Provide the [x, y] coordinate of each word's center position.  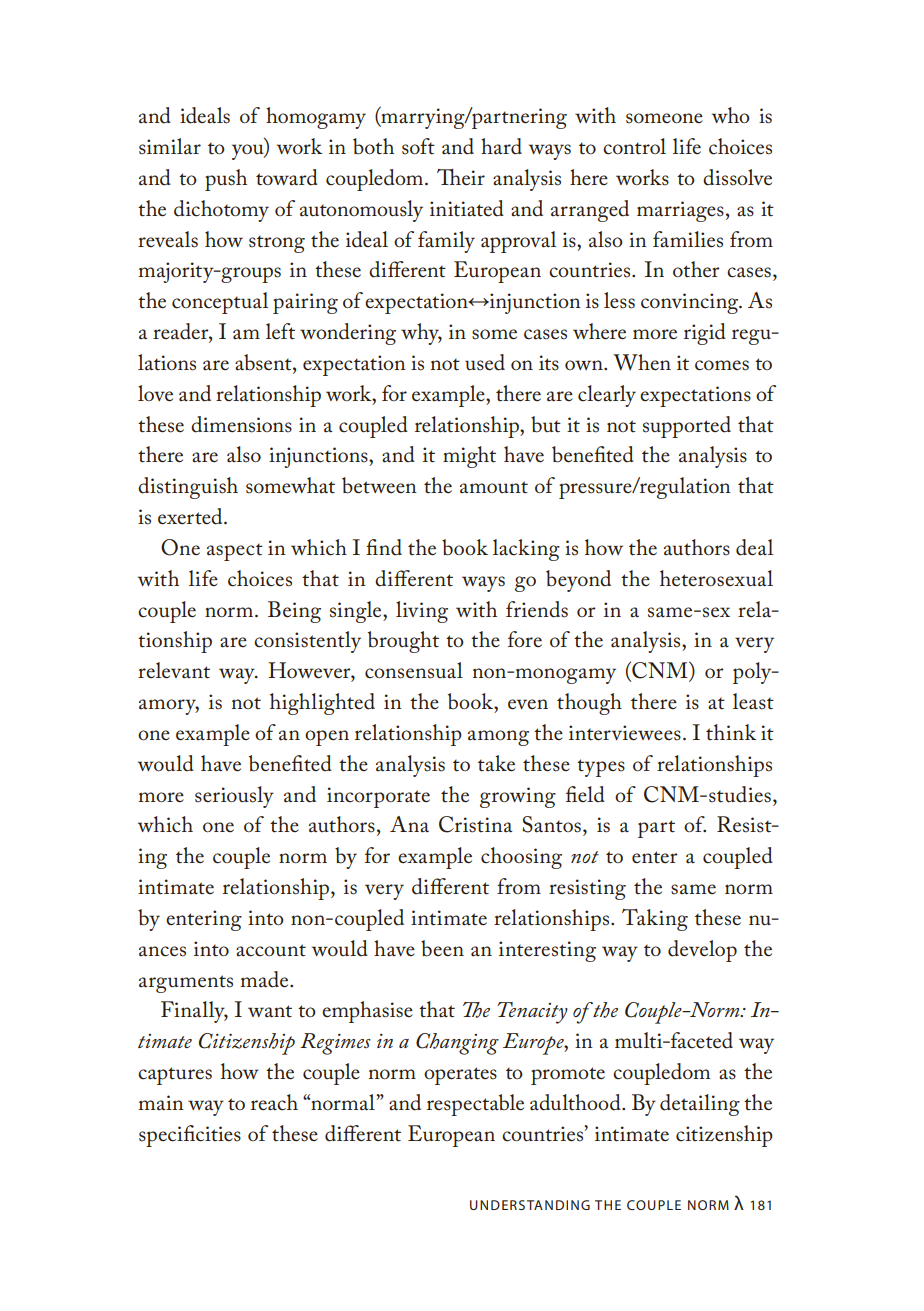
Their [461, 177]
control [634, 146]
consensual [414, 670]
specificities [190, 1136]
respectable [475, 1105]
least [753, 701]
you [249, 152]
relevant [174, 670]
